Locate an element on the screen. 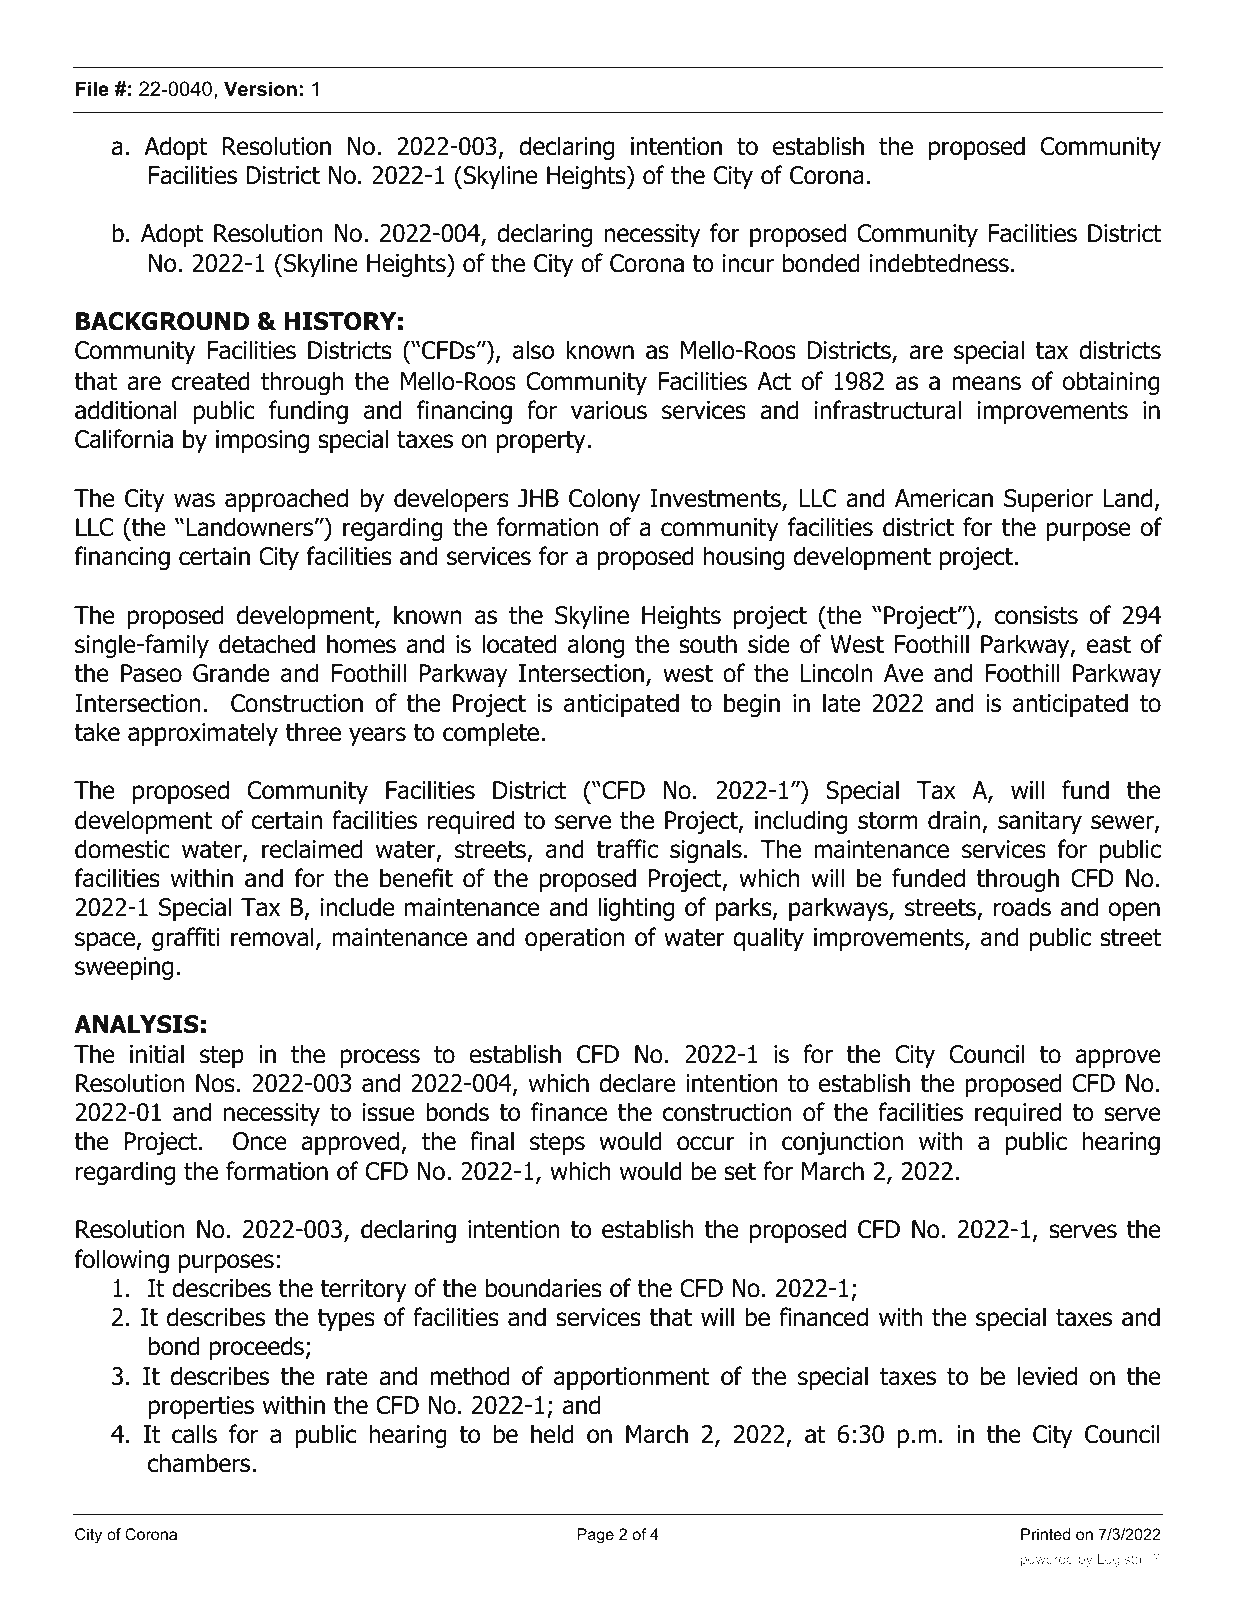 The image size is (1236, 1600). Version is located at coordinates (260, 89).
